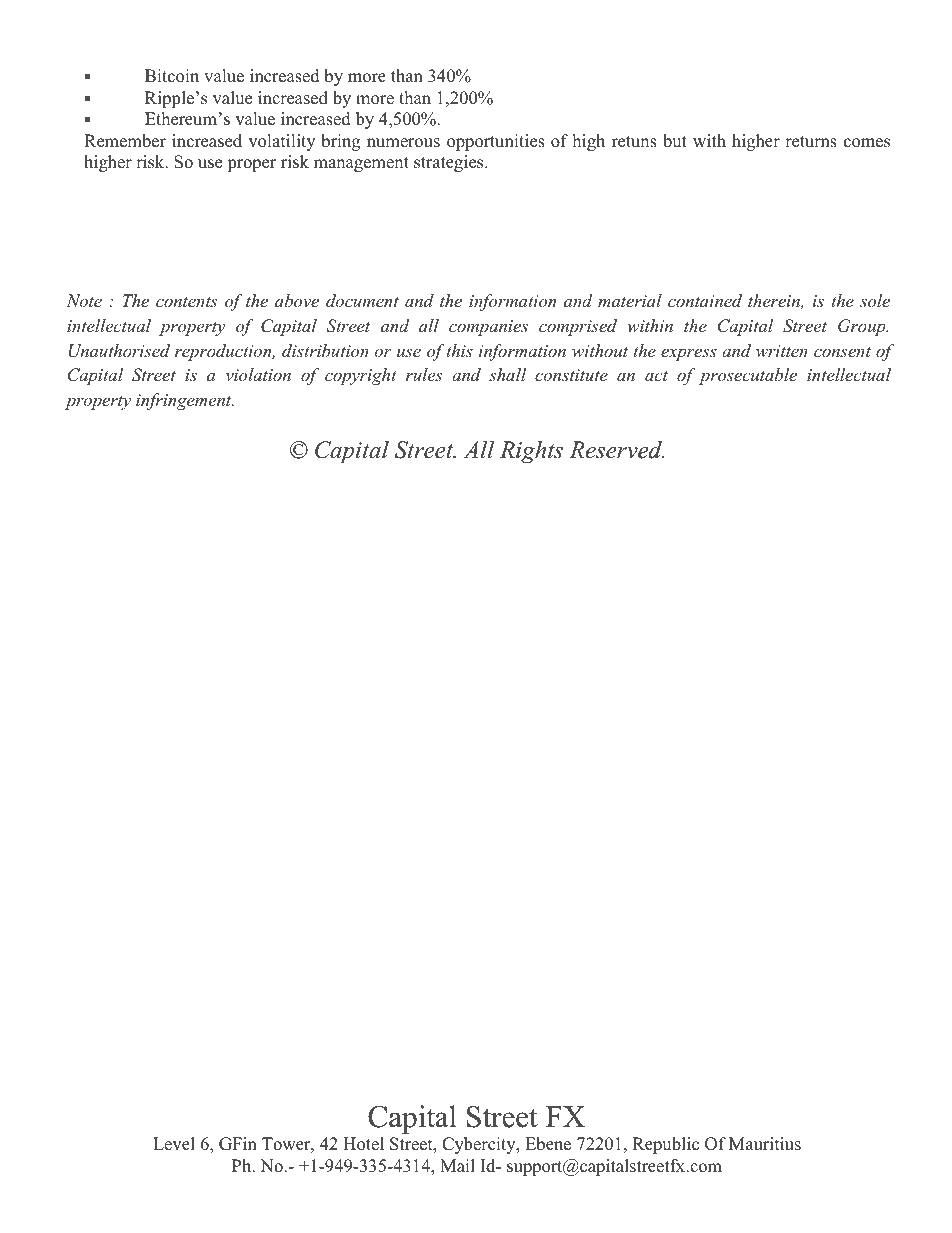  What do you see at coordinates (531, 452) in the screenshot?
I see `Rights` at bounding box center [531, 452].
